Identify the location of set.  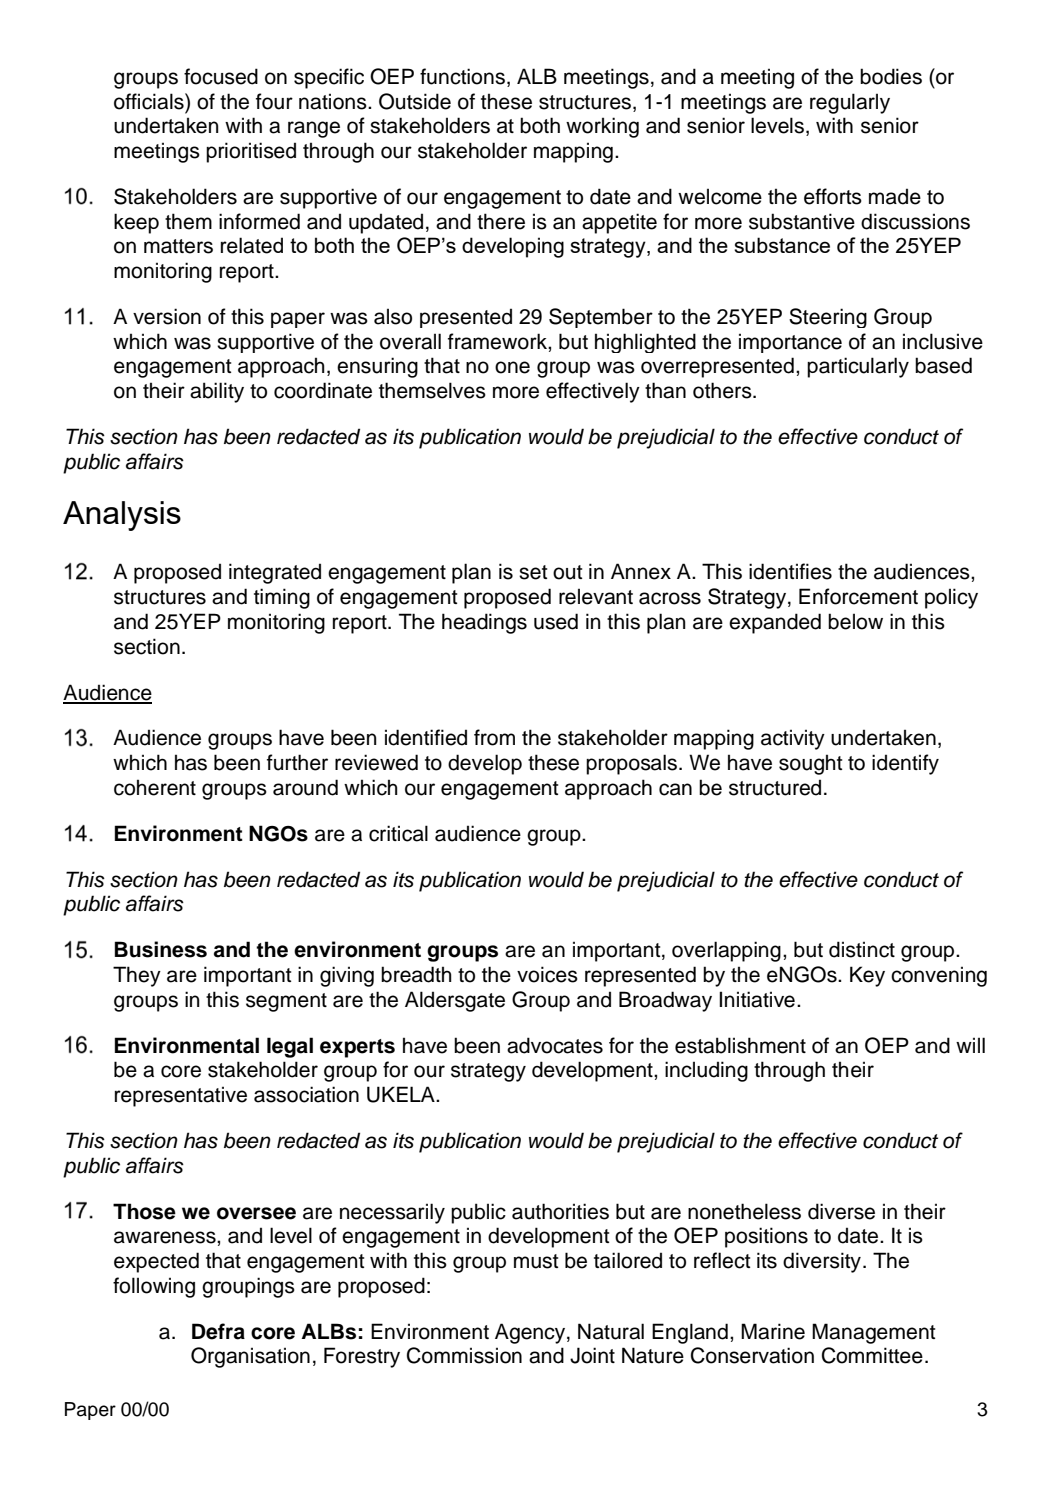
(533, 572).
